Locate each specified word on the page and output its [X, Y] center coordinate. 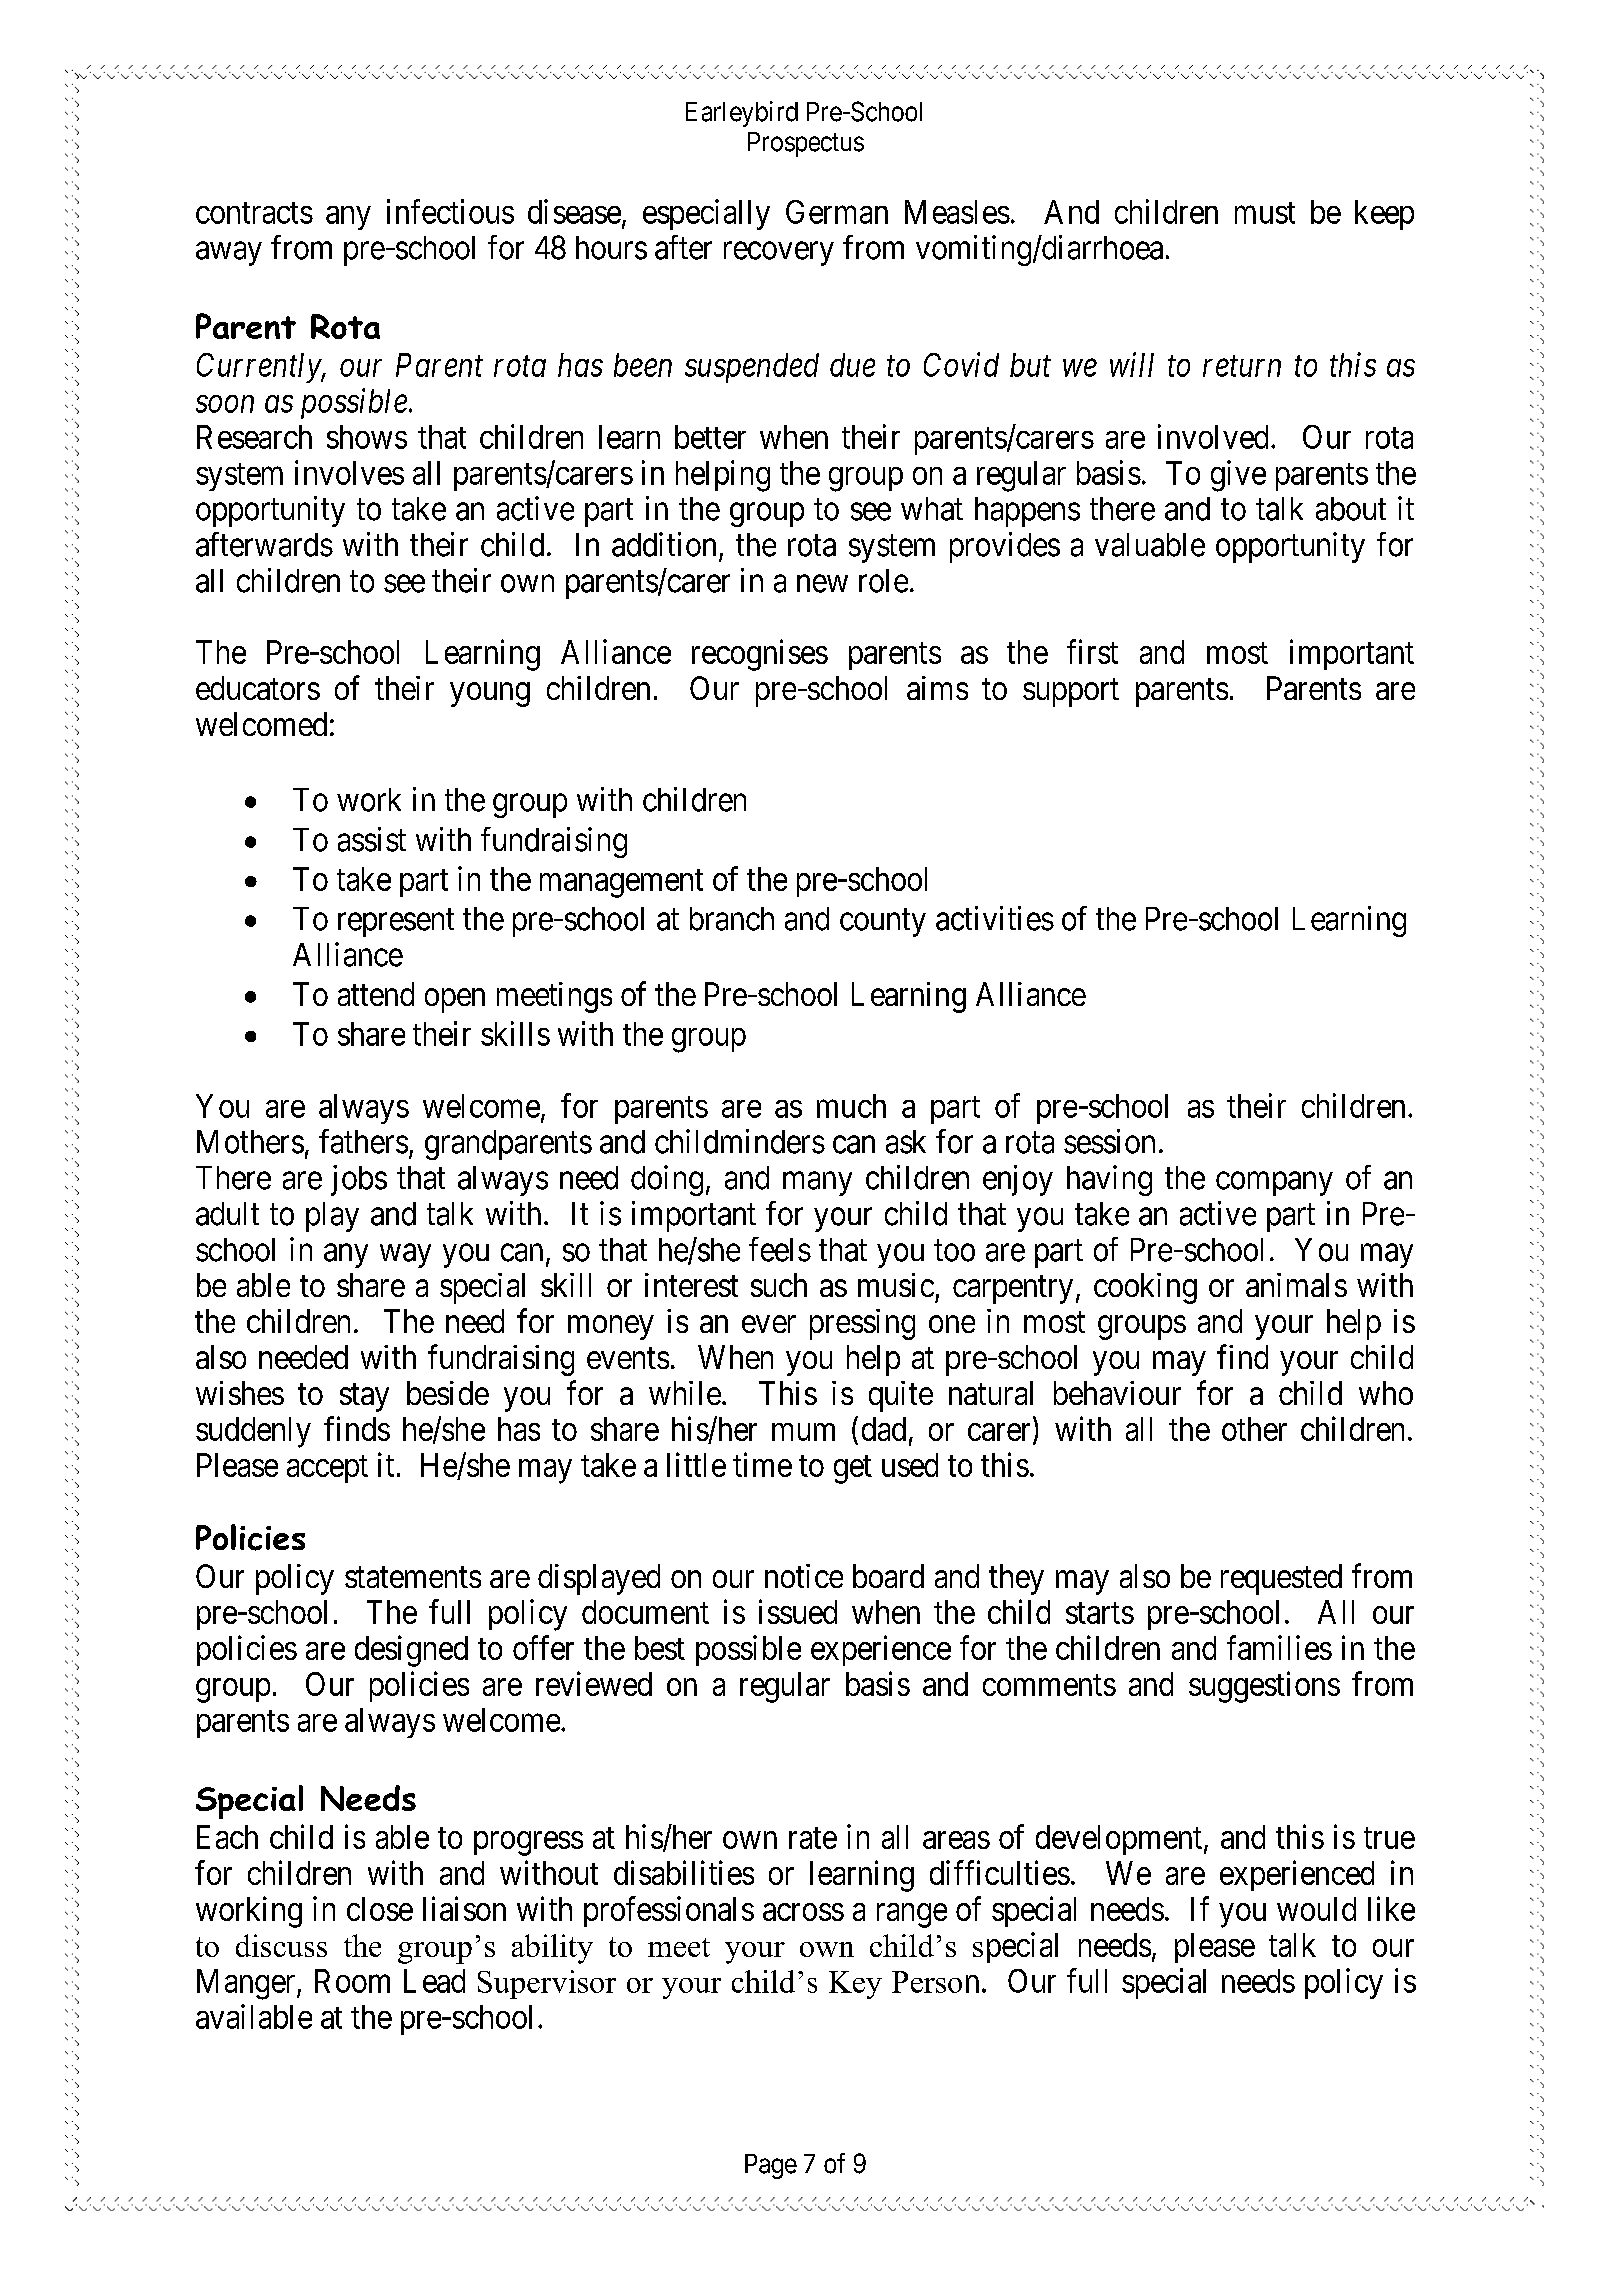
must [1265, 213]
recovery [779, 254]
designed [411, 1651]
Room [352, 1981]
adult [227, 1214]
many [817, 1184]
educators [258, 688]
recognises [760, 655]
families [1279, 1647]
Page [771, 2166]
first [1092, 651]
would [1316, 1909]
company [1274, 1184]
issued [798, 1611]
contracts [254, 213]
